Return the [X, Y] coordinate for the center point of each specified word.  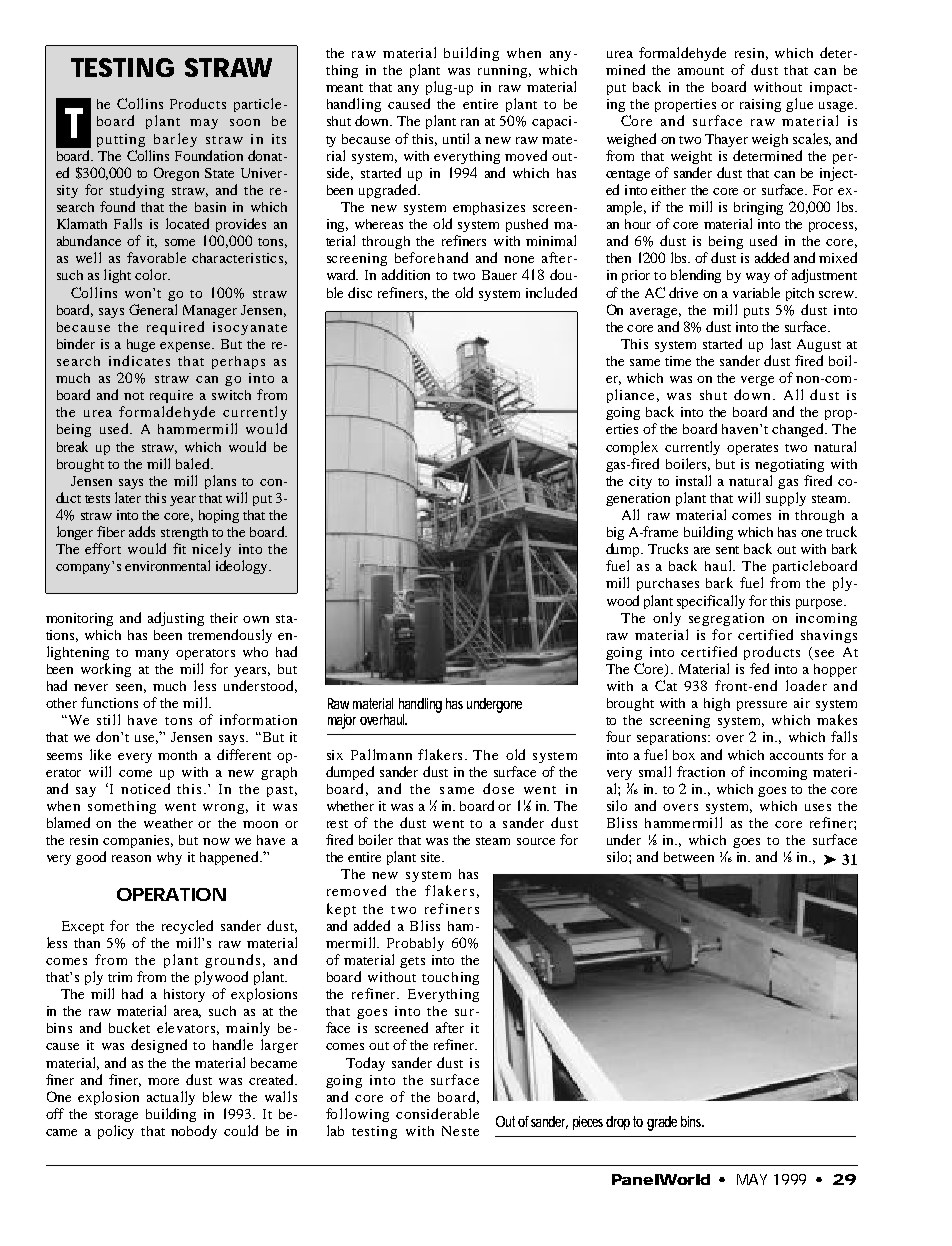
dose [498, 788]
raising [760, 105]
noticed [145, 788]
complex [632, 448]
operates [752, 449]
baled [194, 463]
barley [175, 140]
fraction [701, 771]
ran [470, 122]
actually [171, 1098]
